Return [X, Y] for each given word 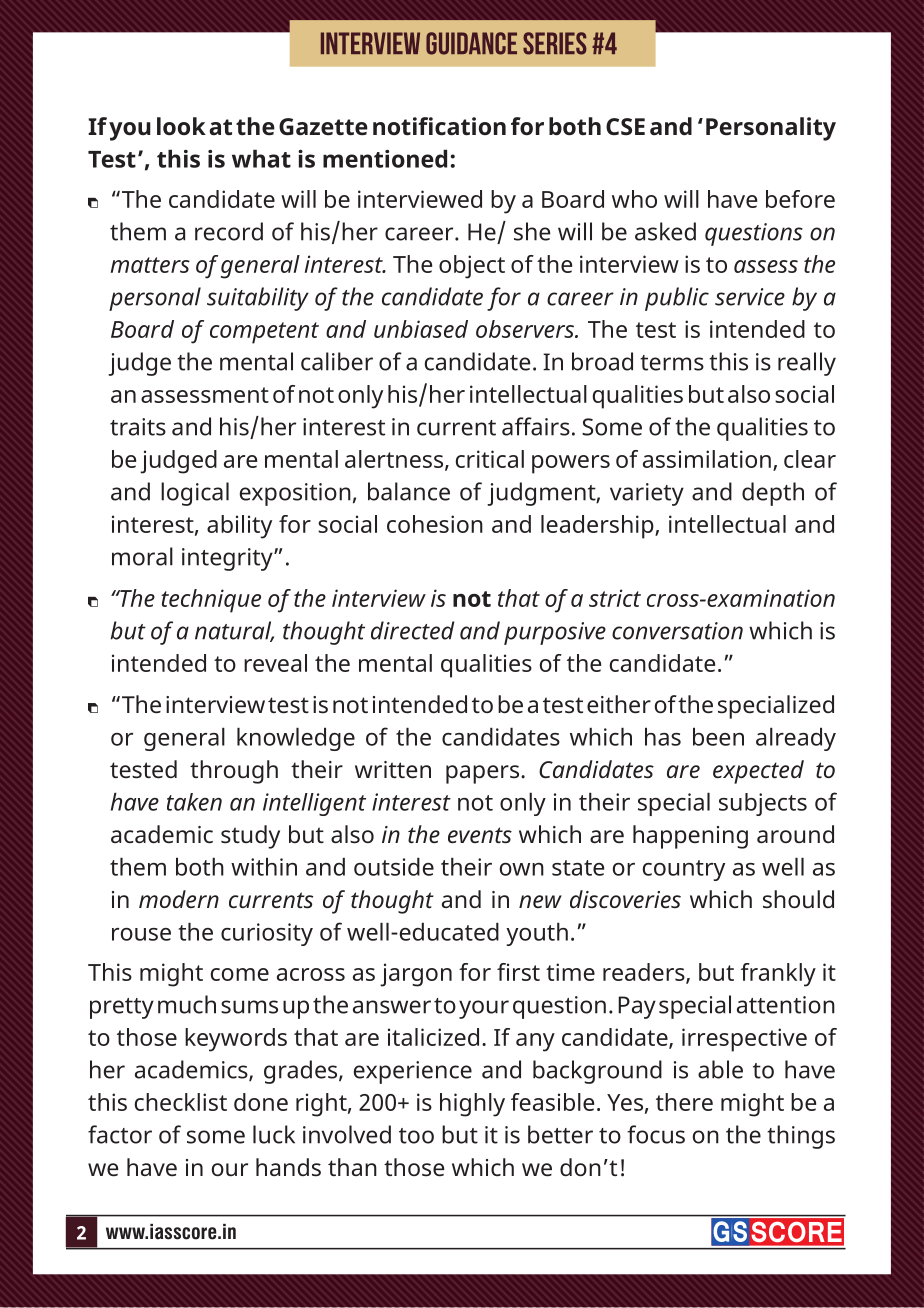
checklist [181, 1102]
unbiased [421, 329]
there [684, 1102]
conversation [677, 631]
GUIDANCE [471, 43]
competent [264, 333]
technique [211, 601]
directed [412, 630]
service [750, 297]
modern [179, 899]
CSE [625, 126]
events [480, 835]
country [684, 870]
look [181, 126]
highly [472, 1105]
